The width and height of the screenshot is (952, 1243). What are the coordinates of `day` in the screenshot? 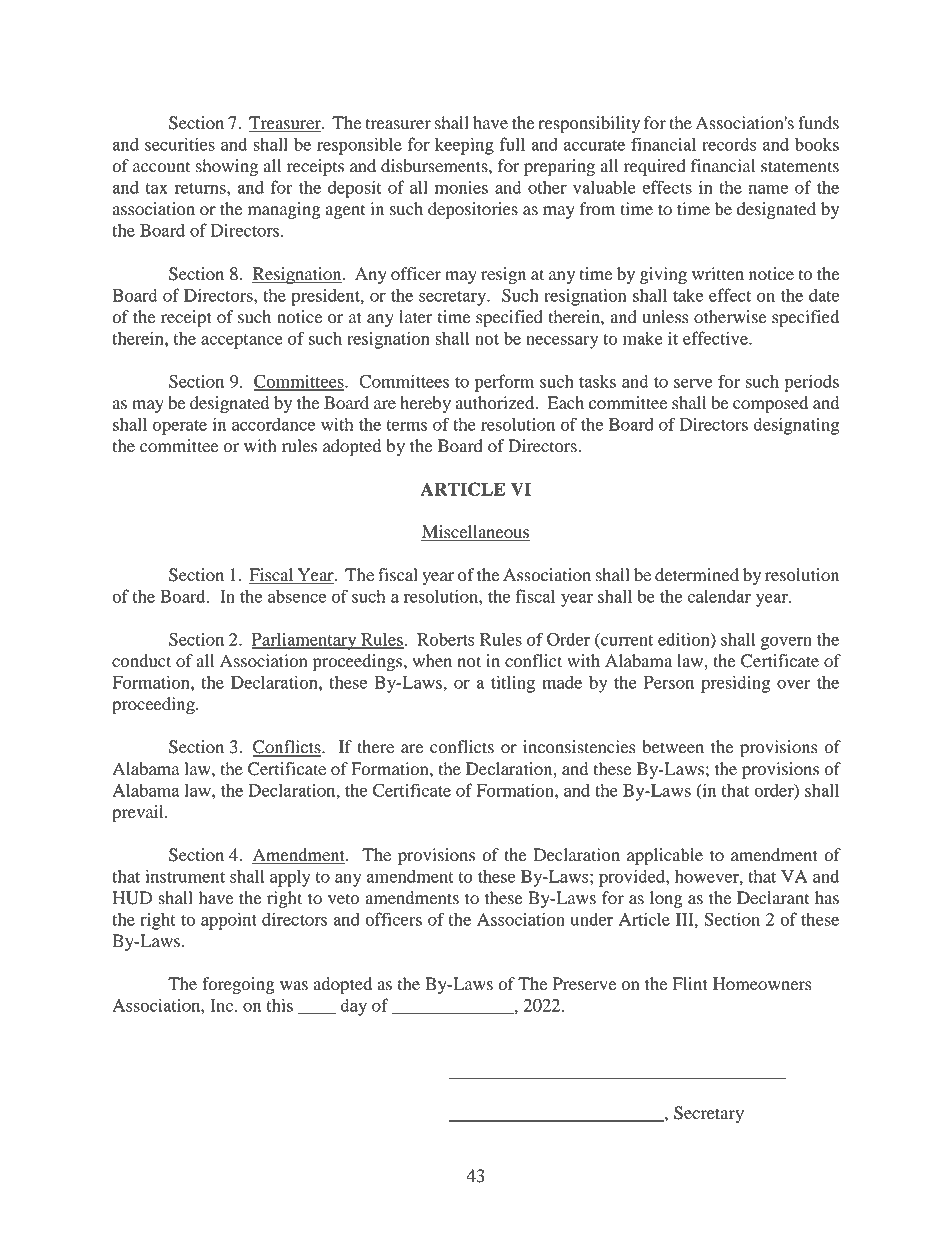 It's located at (353, 1007).
